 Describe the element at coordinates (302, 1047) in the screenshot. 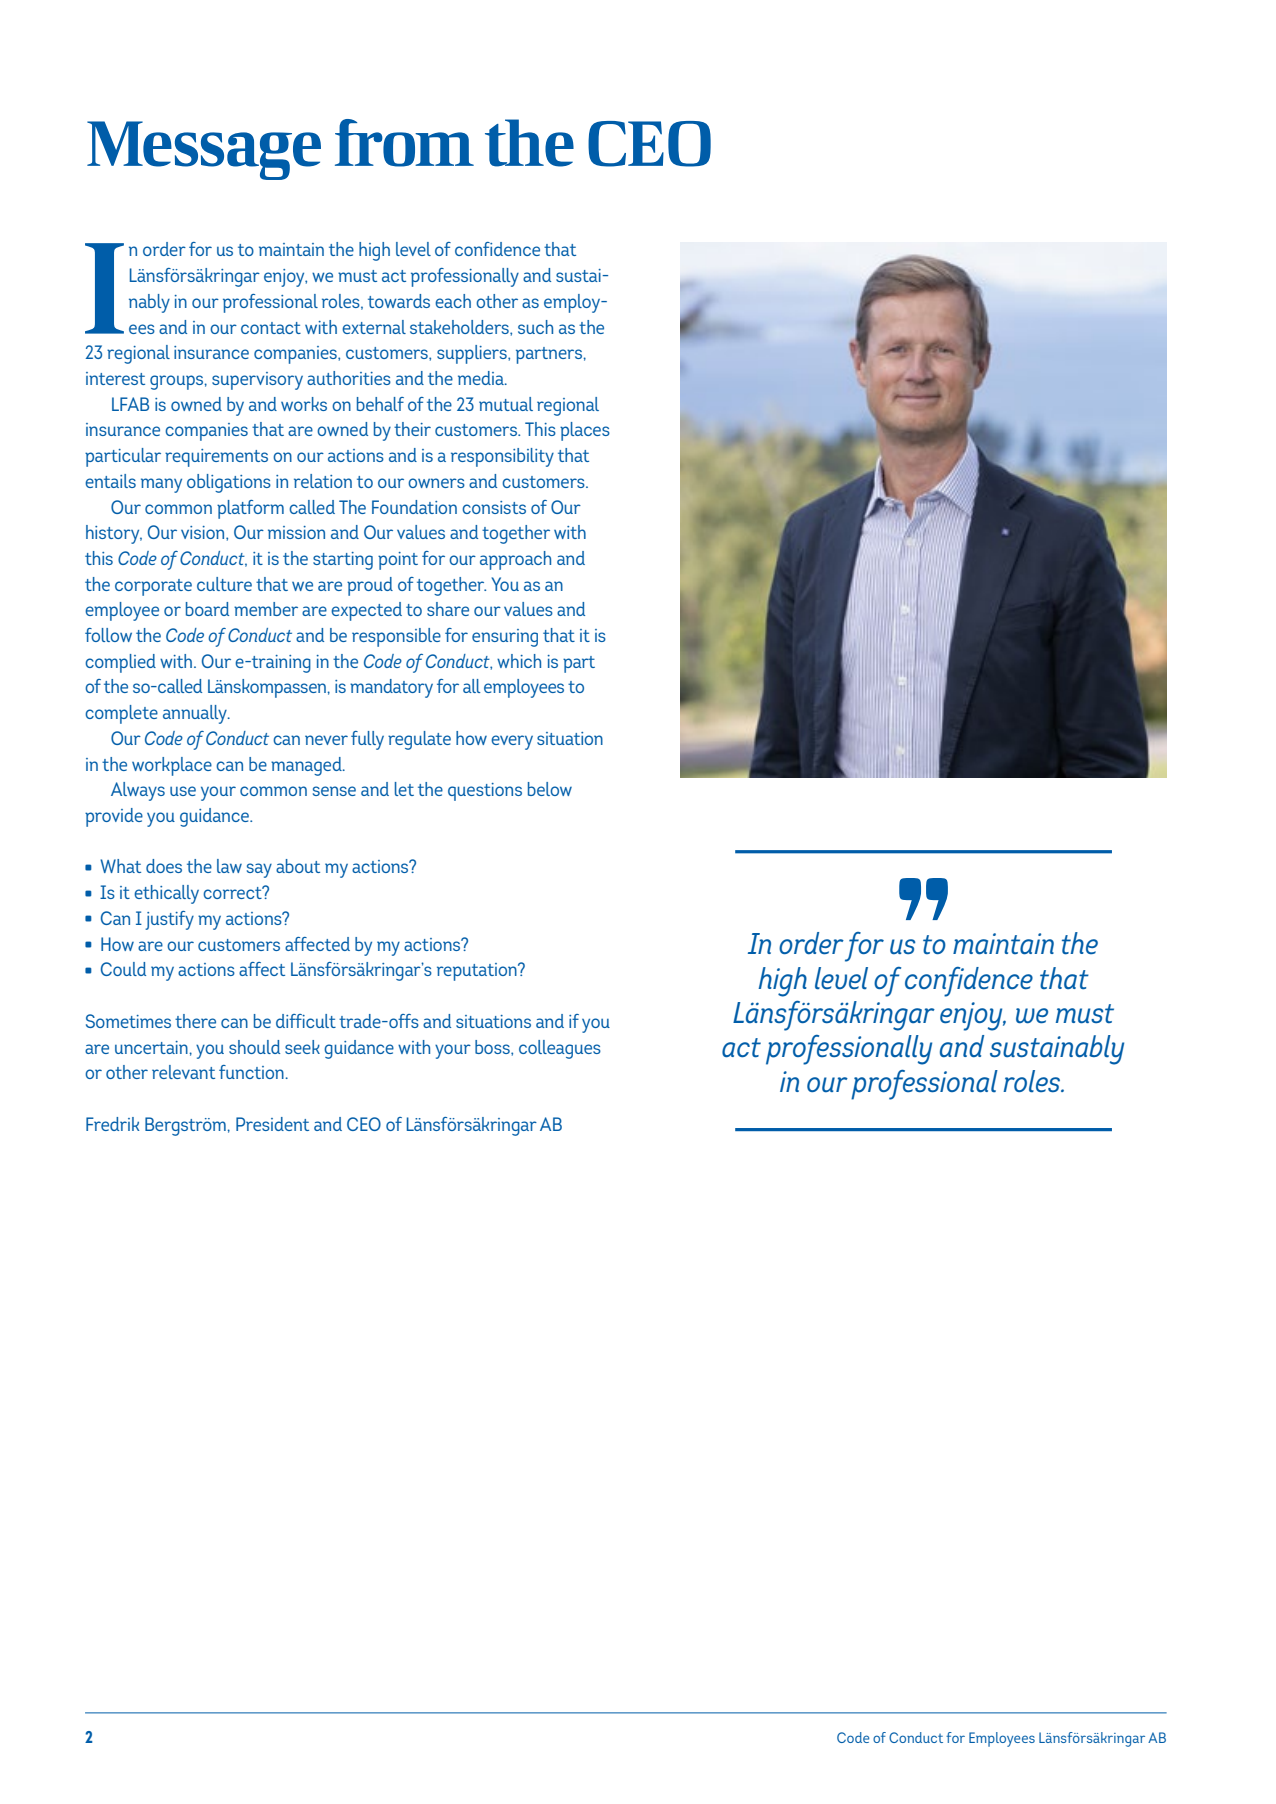

I see `seek` at that location.
